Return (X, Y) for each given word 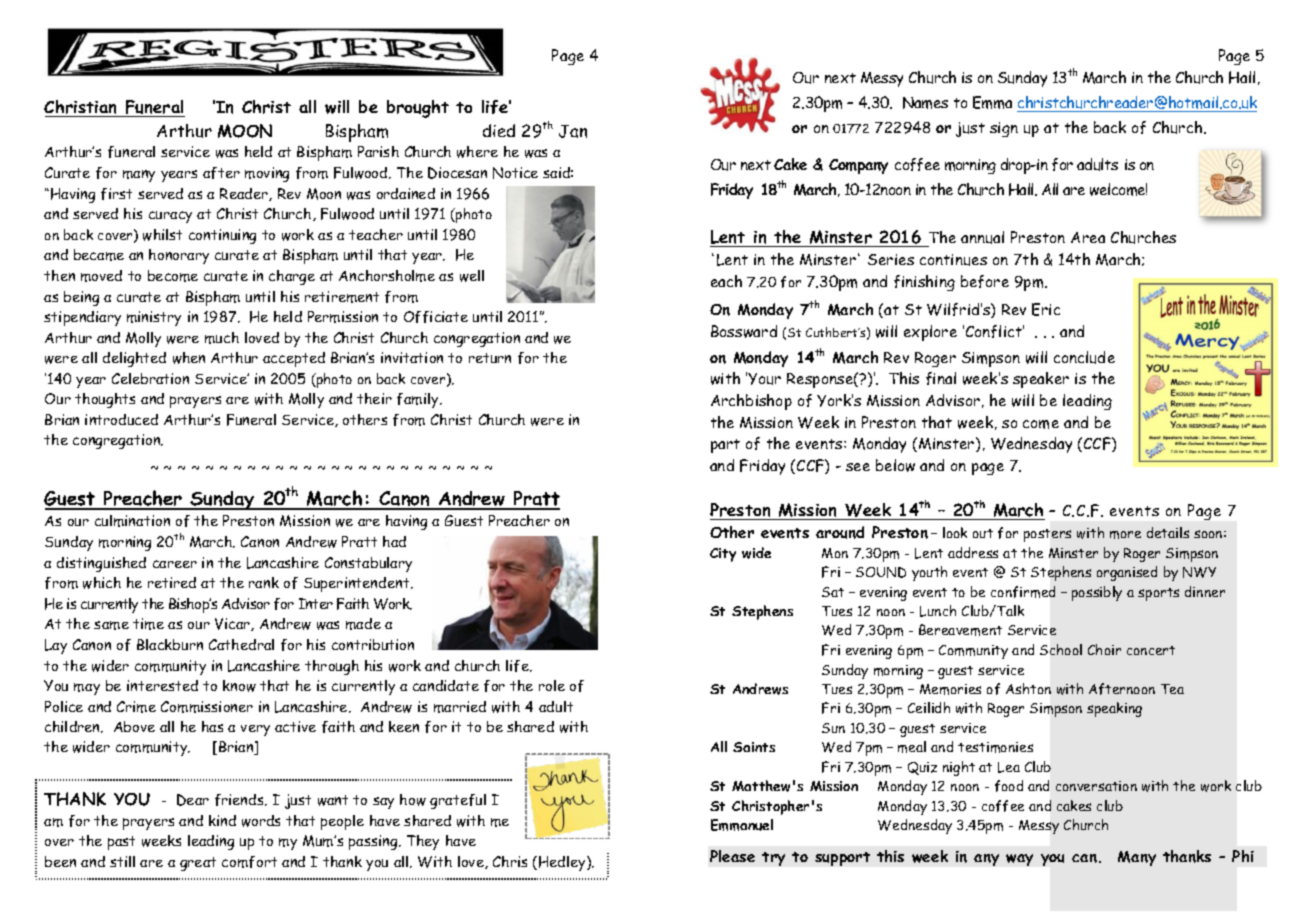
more (1125, 535)
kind (222, 820)
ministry (154, 318)
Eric (1046, 309)
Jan (573, 131)
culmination (132, 521)
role (552, 685)
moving (267, 174)
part (725, 446)
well (472, 276)
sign (1004, 129)
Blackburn (170, 644)
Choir (1104, 649)
